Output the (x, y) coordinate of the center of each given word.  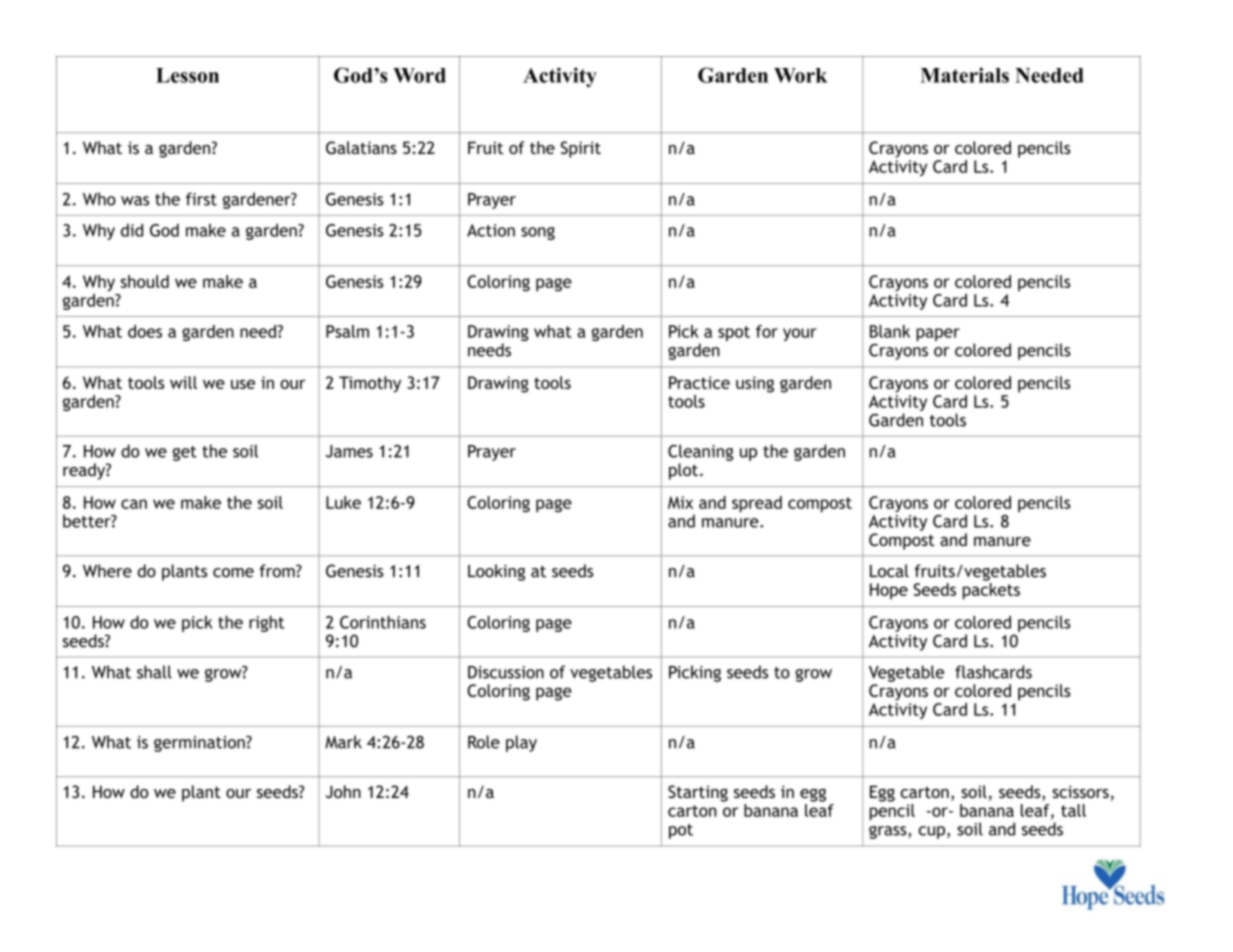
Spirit (581, 149)
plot (685, 471)
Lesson (187, 75)
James (349, 451)
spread (757, 504)
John (343, 791)
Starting (698, 793)
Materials (964, 75)
